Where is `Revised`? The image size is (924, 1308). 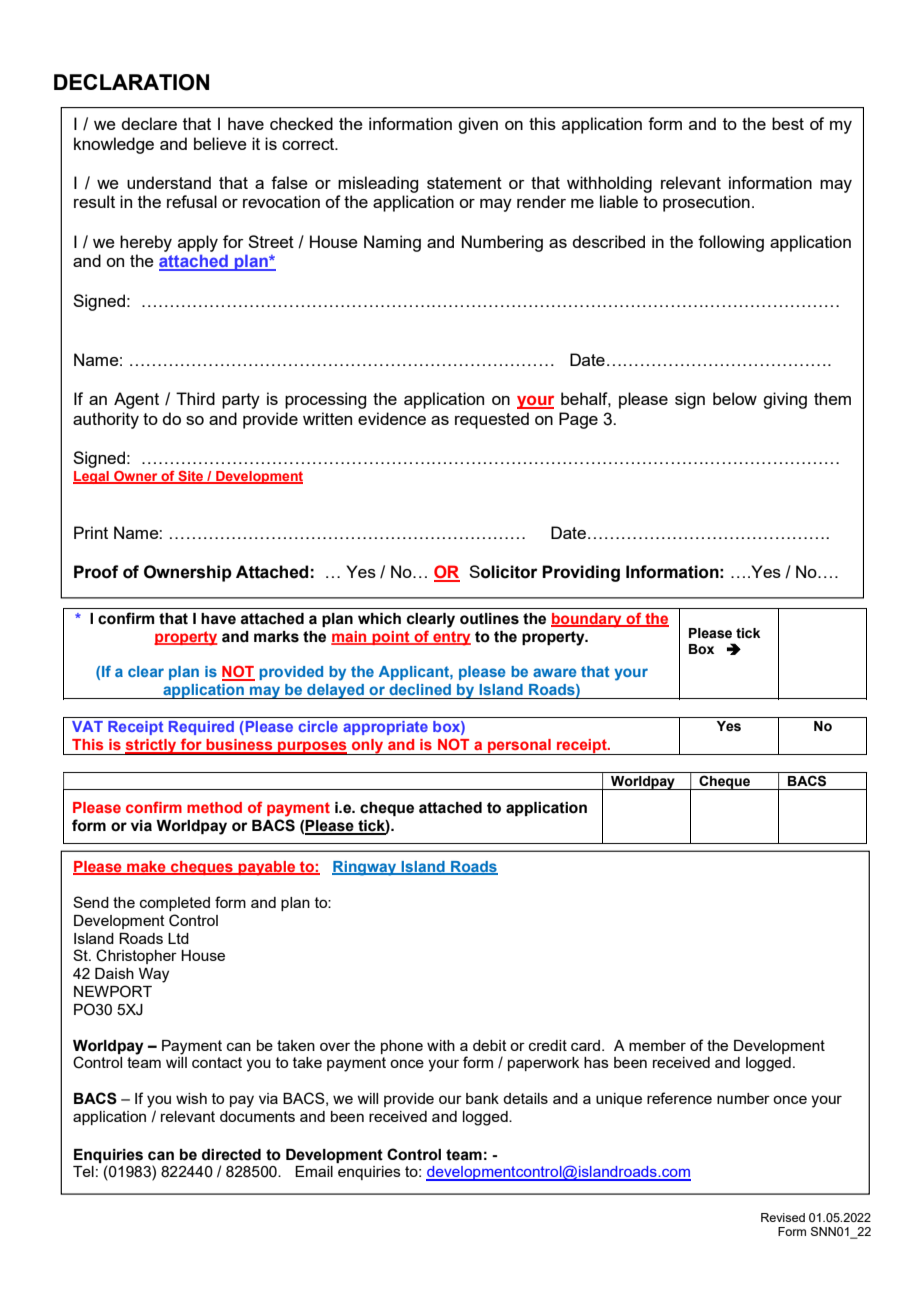 Revised is located at coordinates (783, 1217).
